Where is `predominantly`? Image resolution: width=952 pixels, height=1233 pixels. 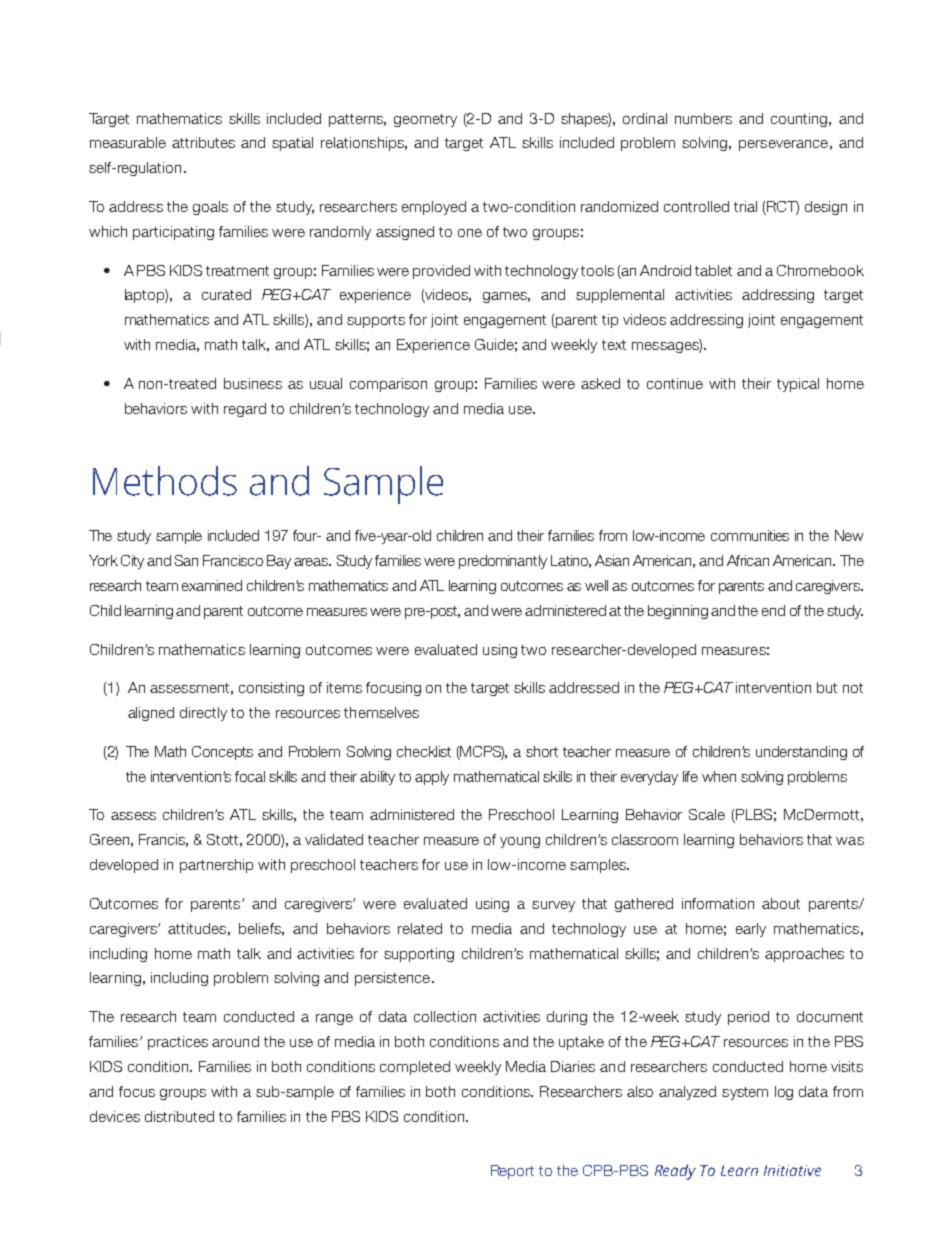
predominantly is located at coordinates (503, 562).
